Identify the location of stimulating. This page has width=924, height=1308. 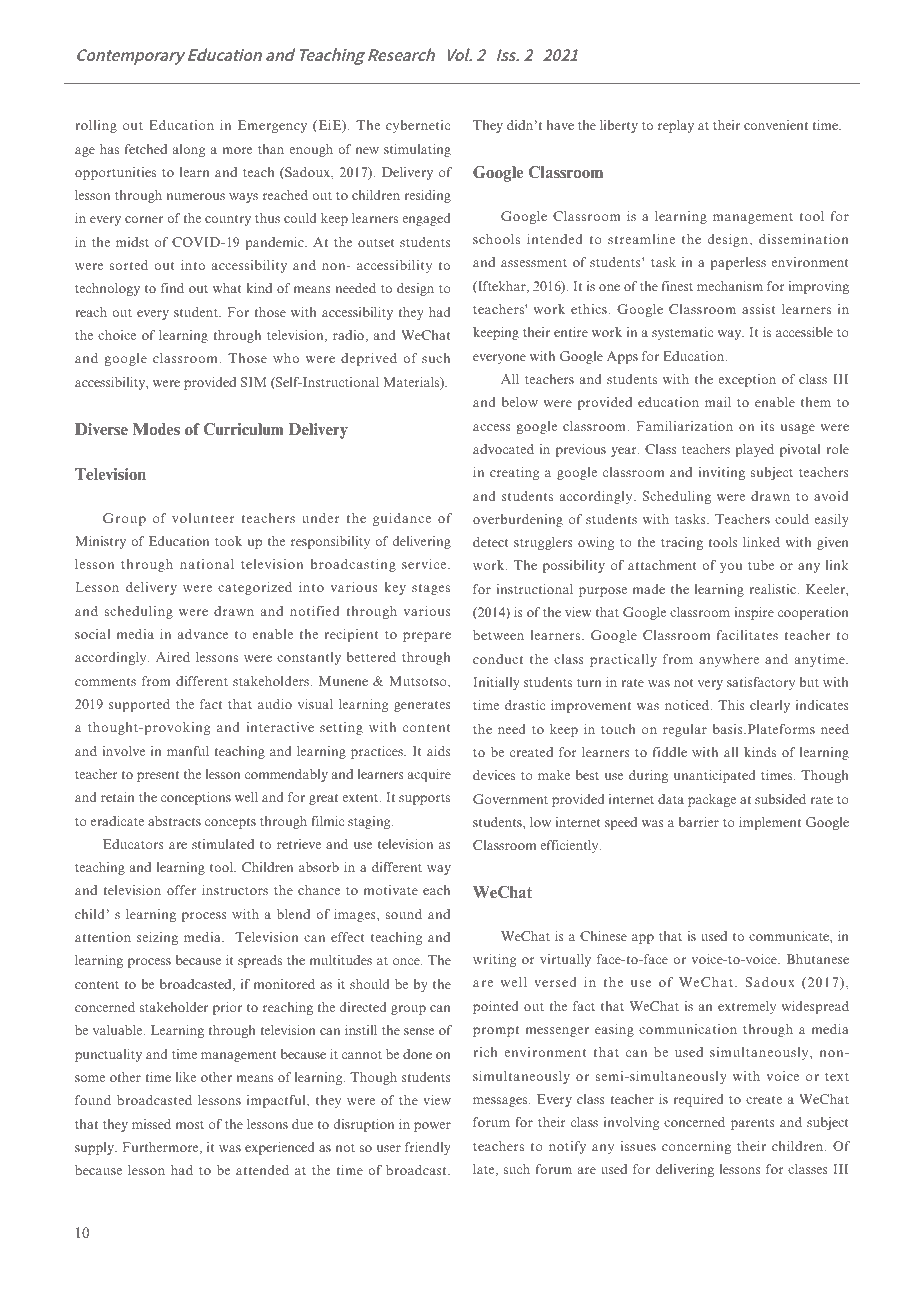
(417, 150).
